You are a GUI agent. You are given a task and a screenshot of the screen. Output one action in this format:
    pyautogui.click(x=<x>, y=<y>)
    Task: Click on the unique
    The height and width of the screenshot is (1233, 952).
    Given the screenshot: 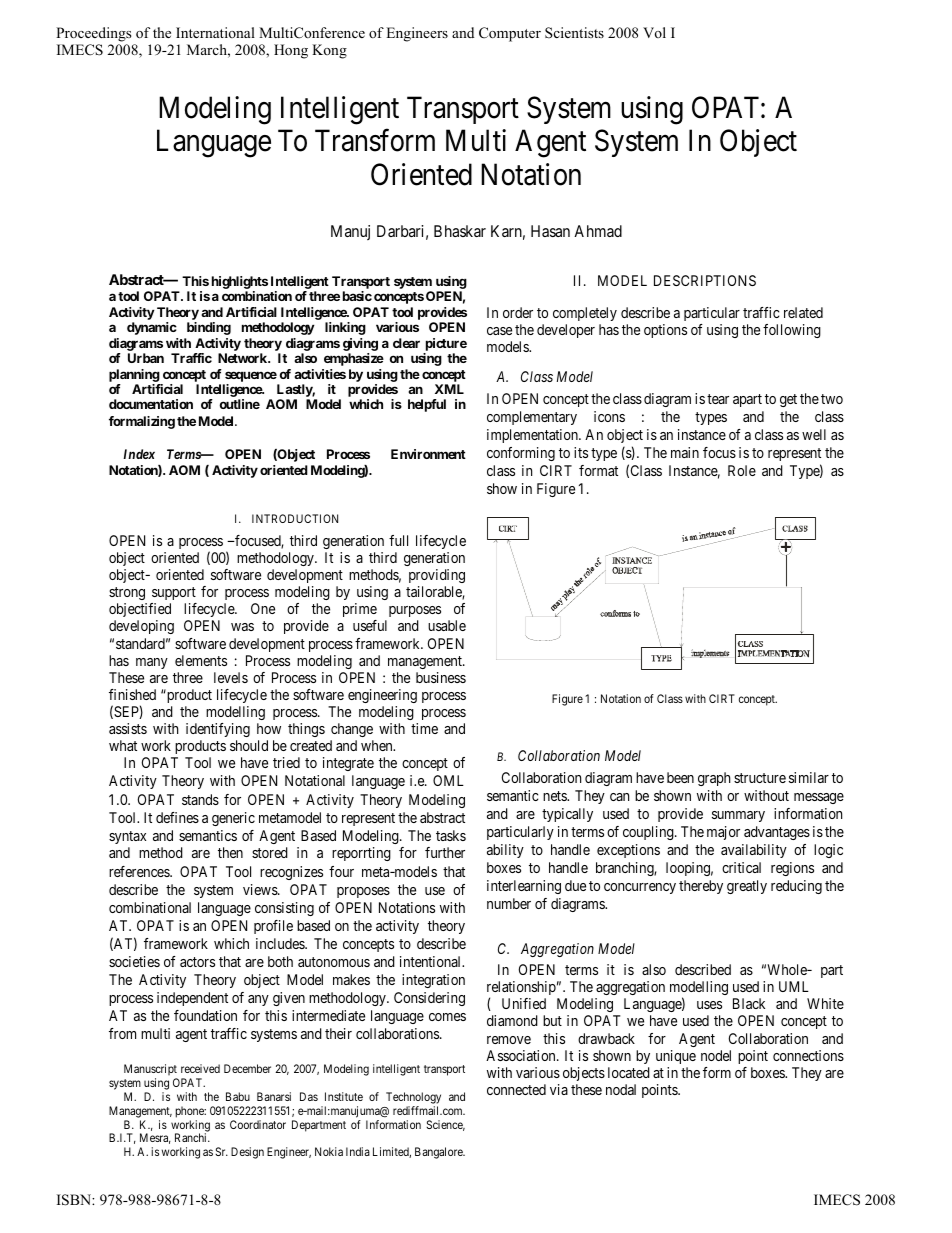 What is the action you would take?
    pyautogui.click(x=676, y=1057)
